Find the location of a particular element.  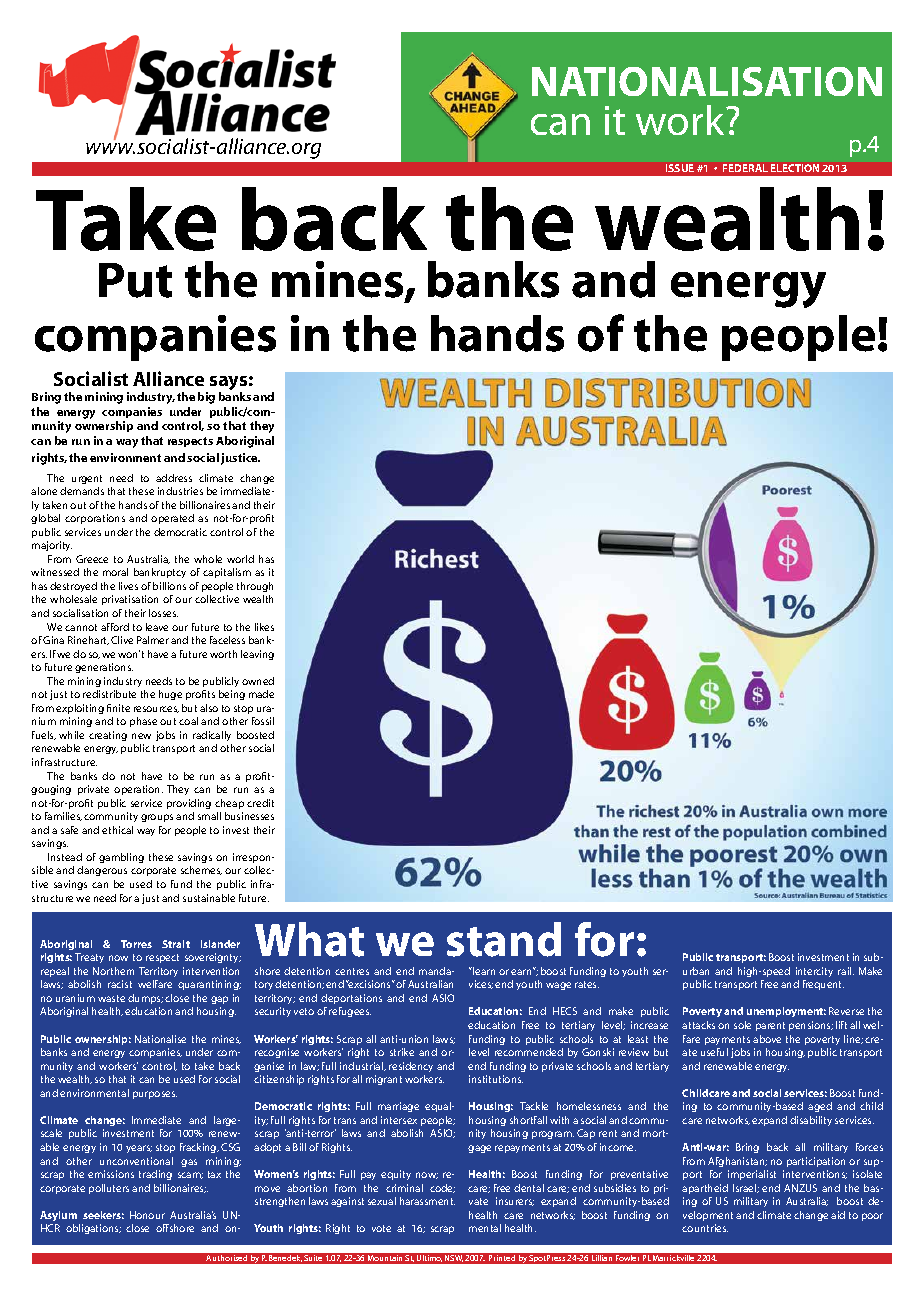

Put is located at coordinates (135, 280).
